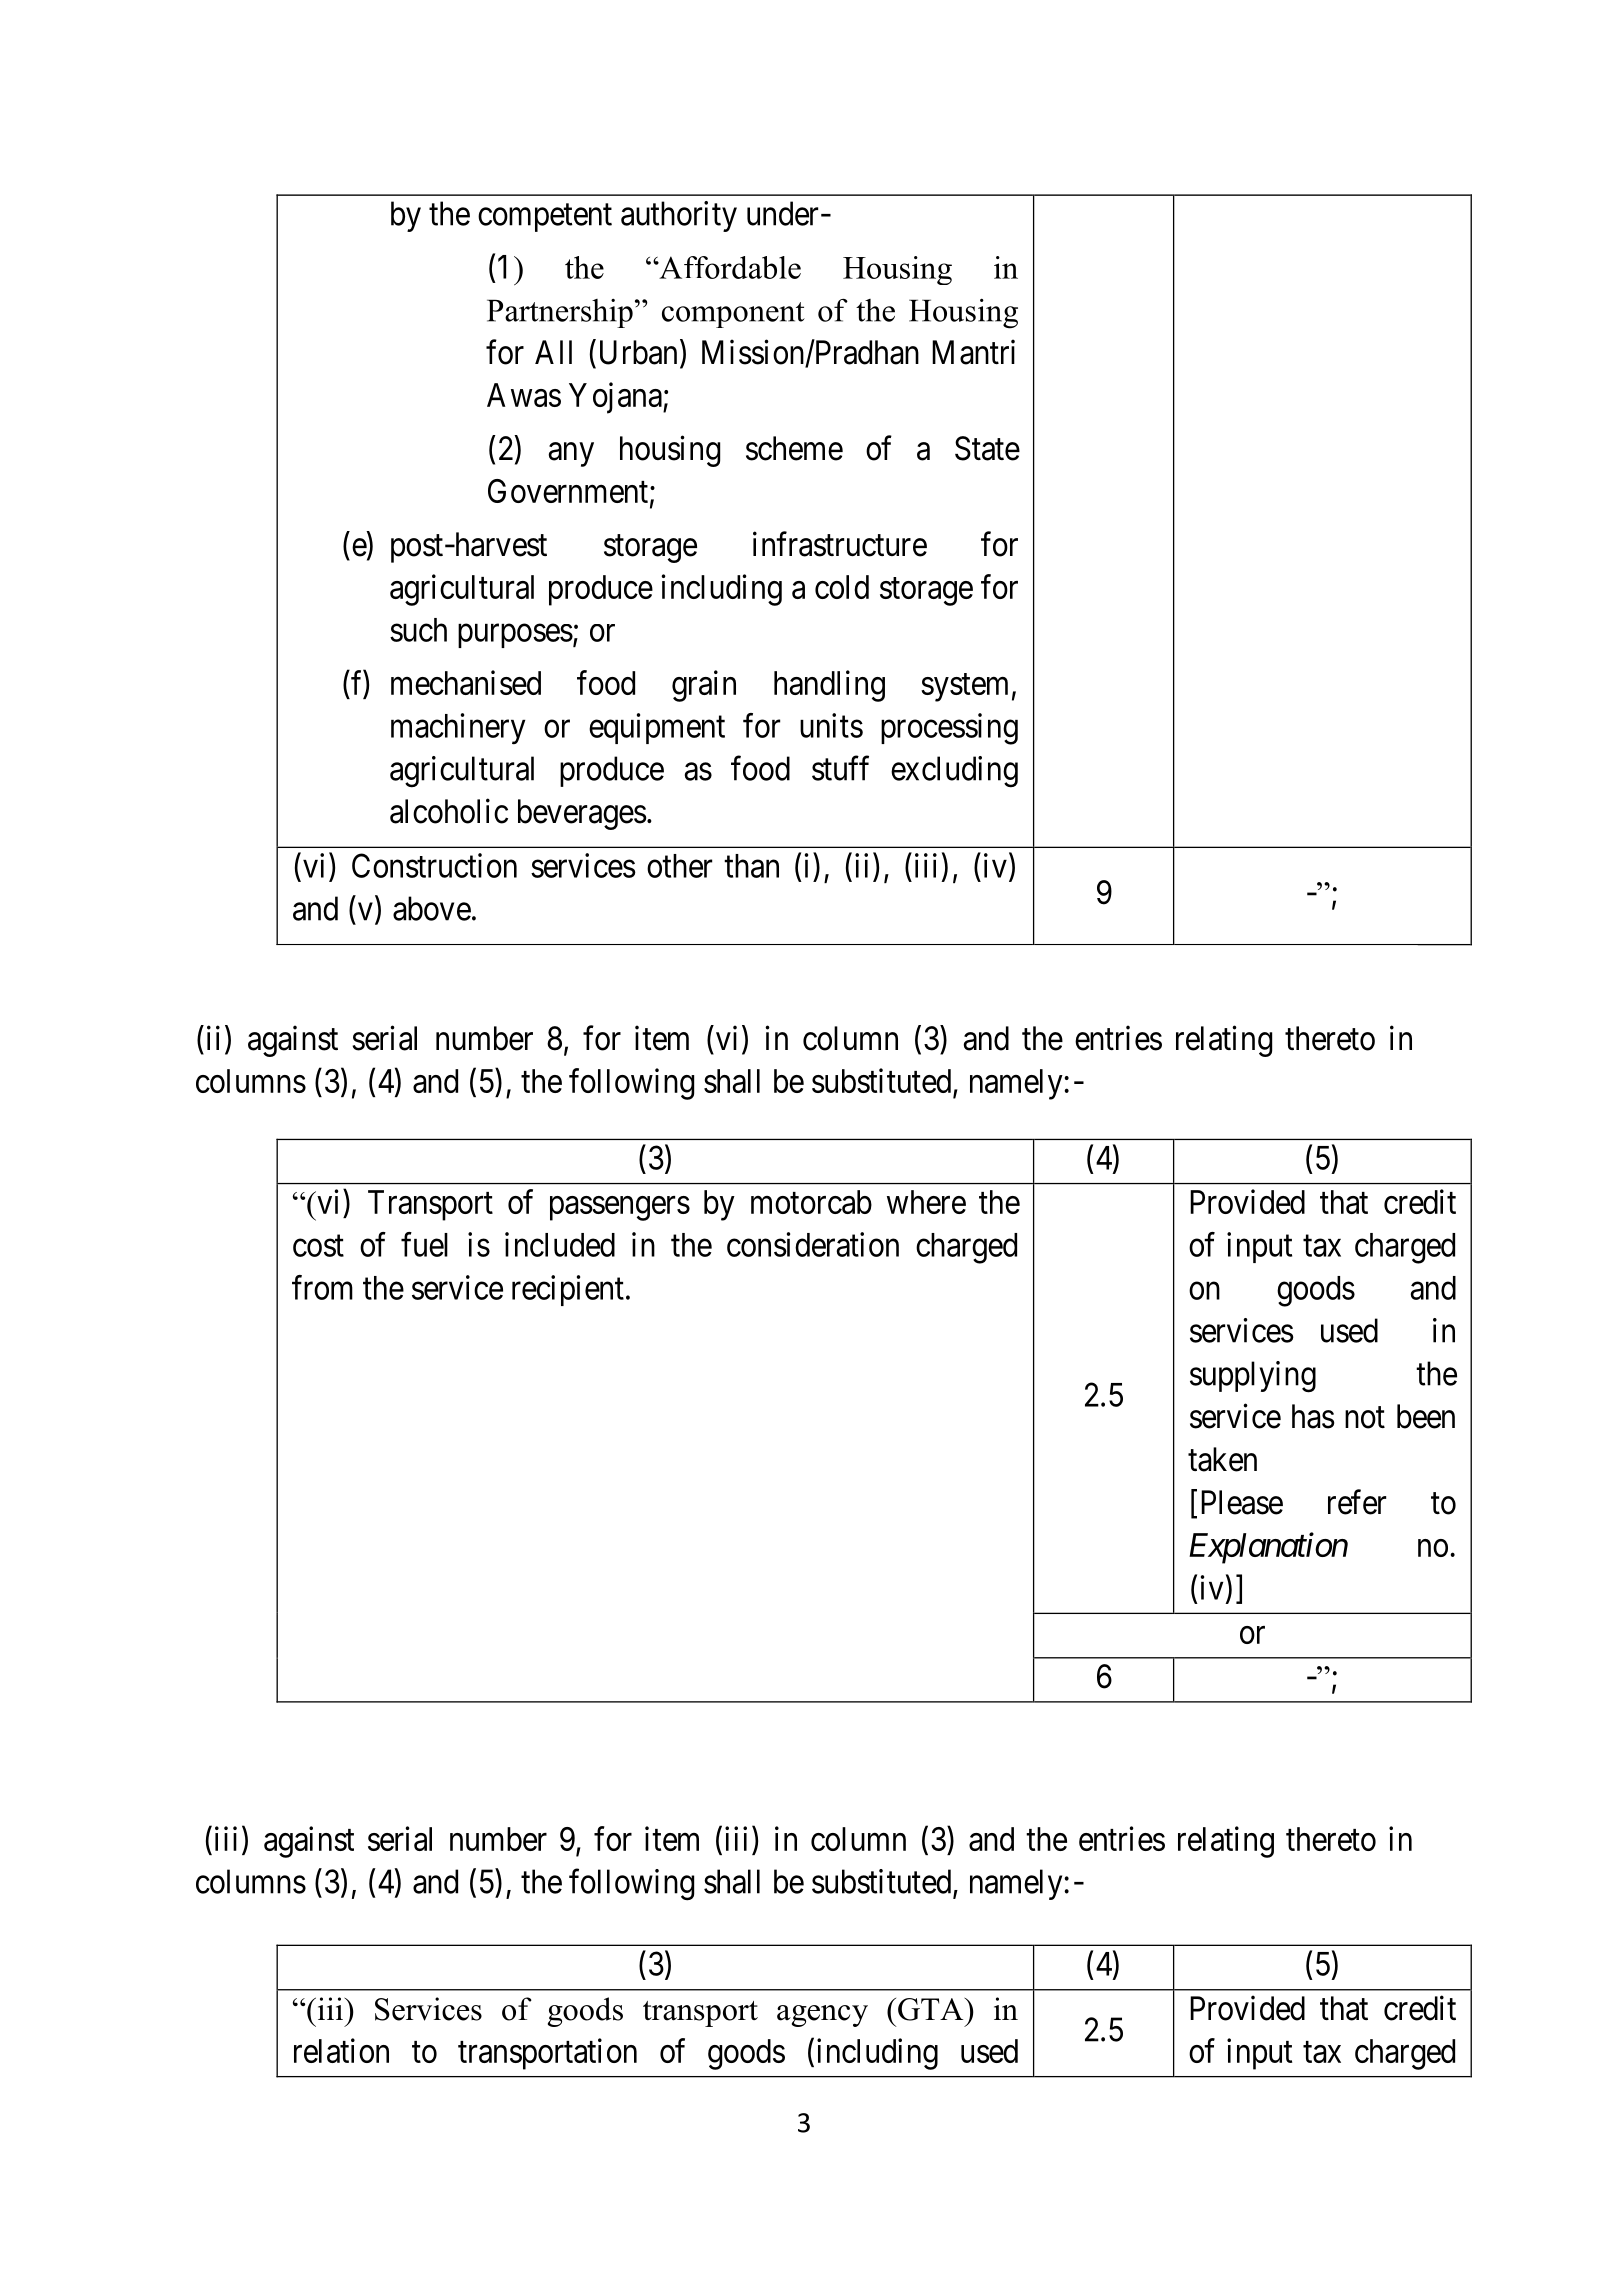 Image resolution: width=1608 pixels, height=2274 pixels. Describe the element at coordinates (733, 315) in the page. I see `component` at that location.
